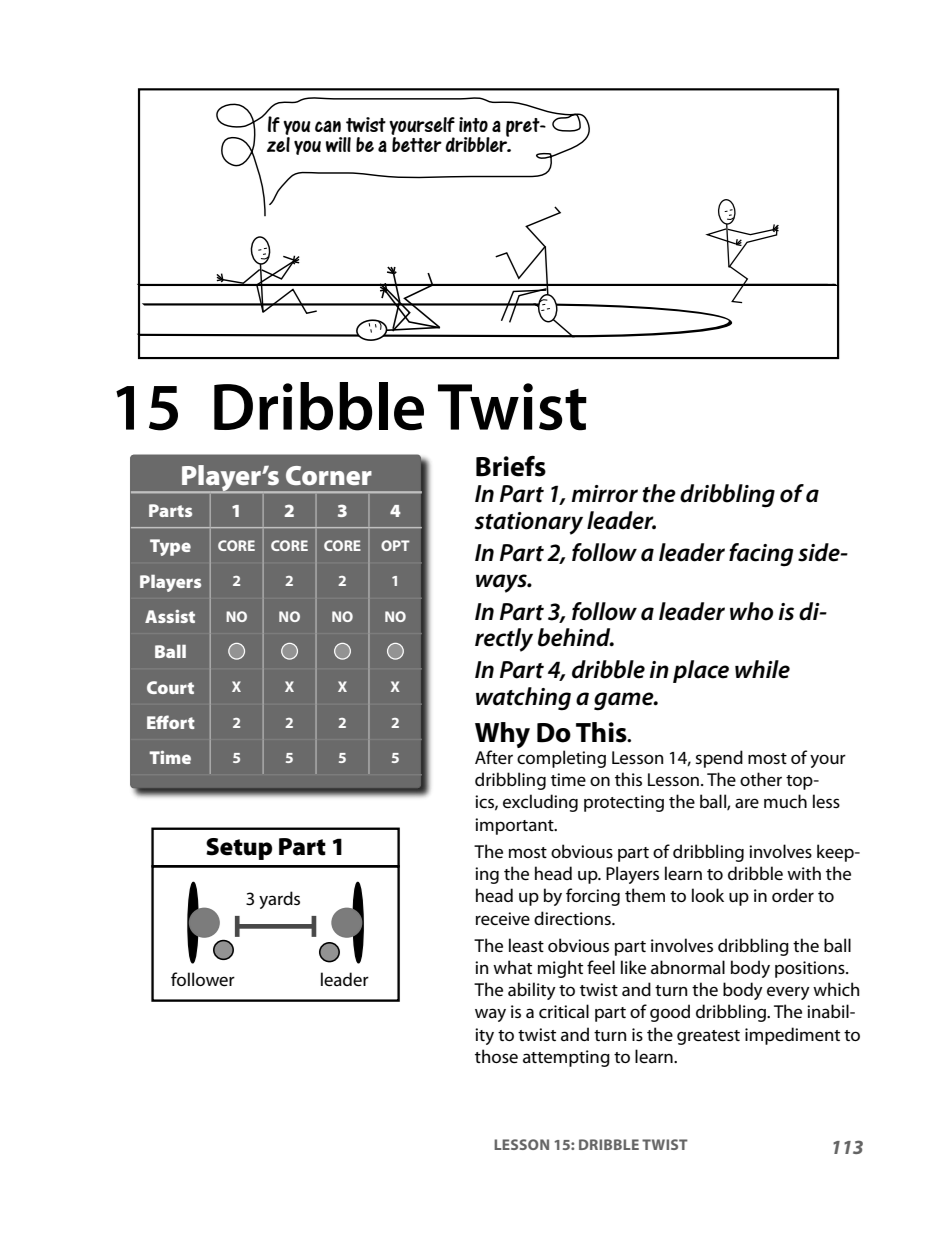 This document has width=952, height=1233. What do you see at coordinates (529, 523) in the document?
I see `stationary` at bounding box center [529, 523].
